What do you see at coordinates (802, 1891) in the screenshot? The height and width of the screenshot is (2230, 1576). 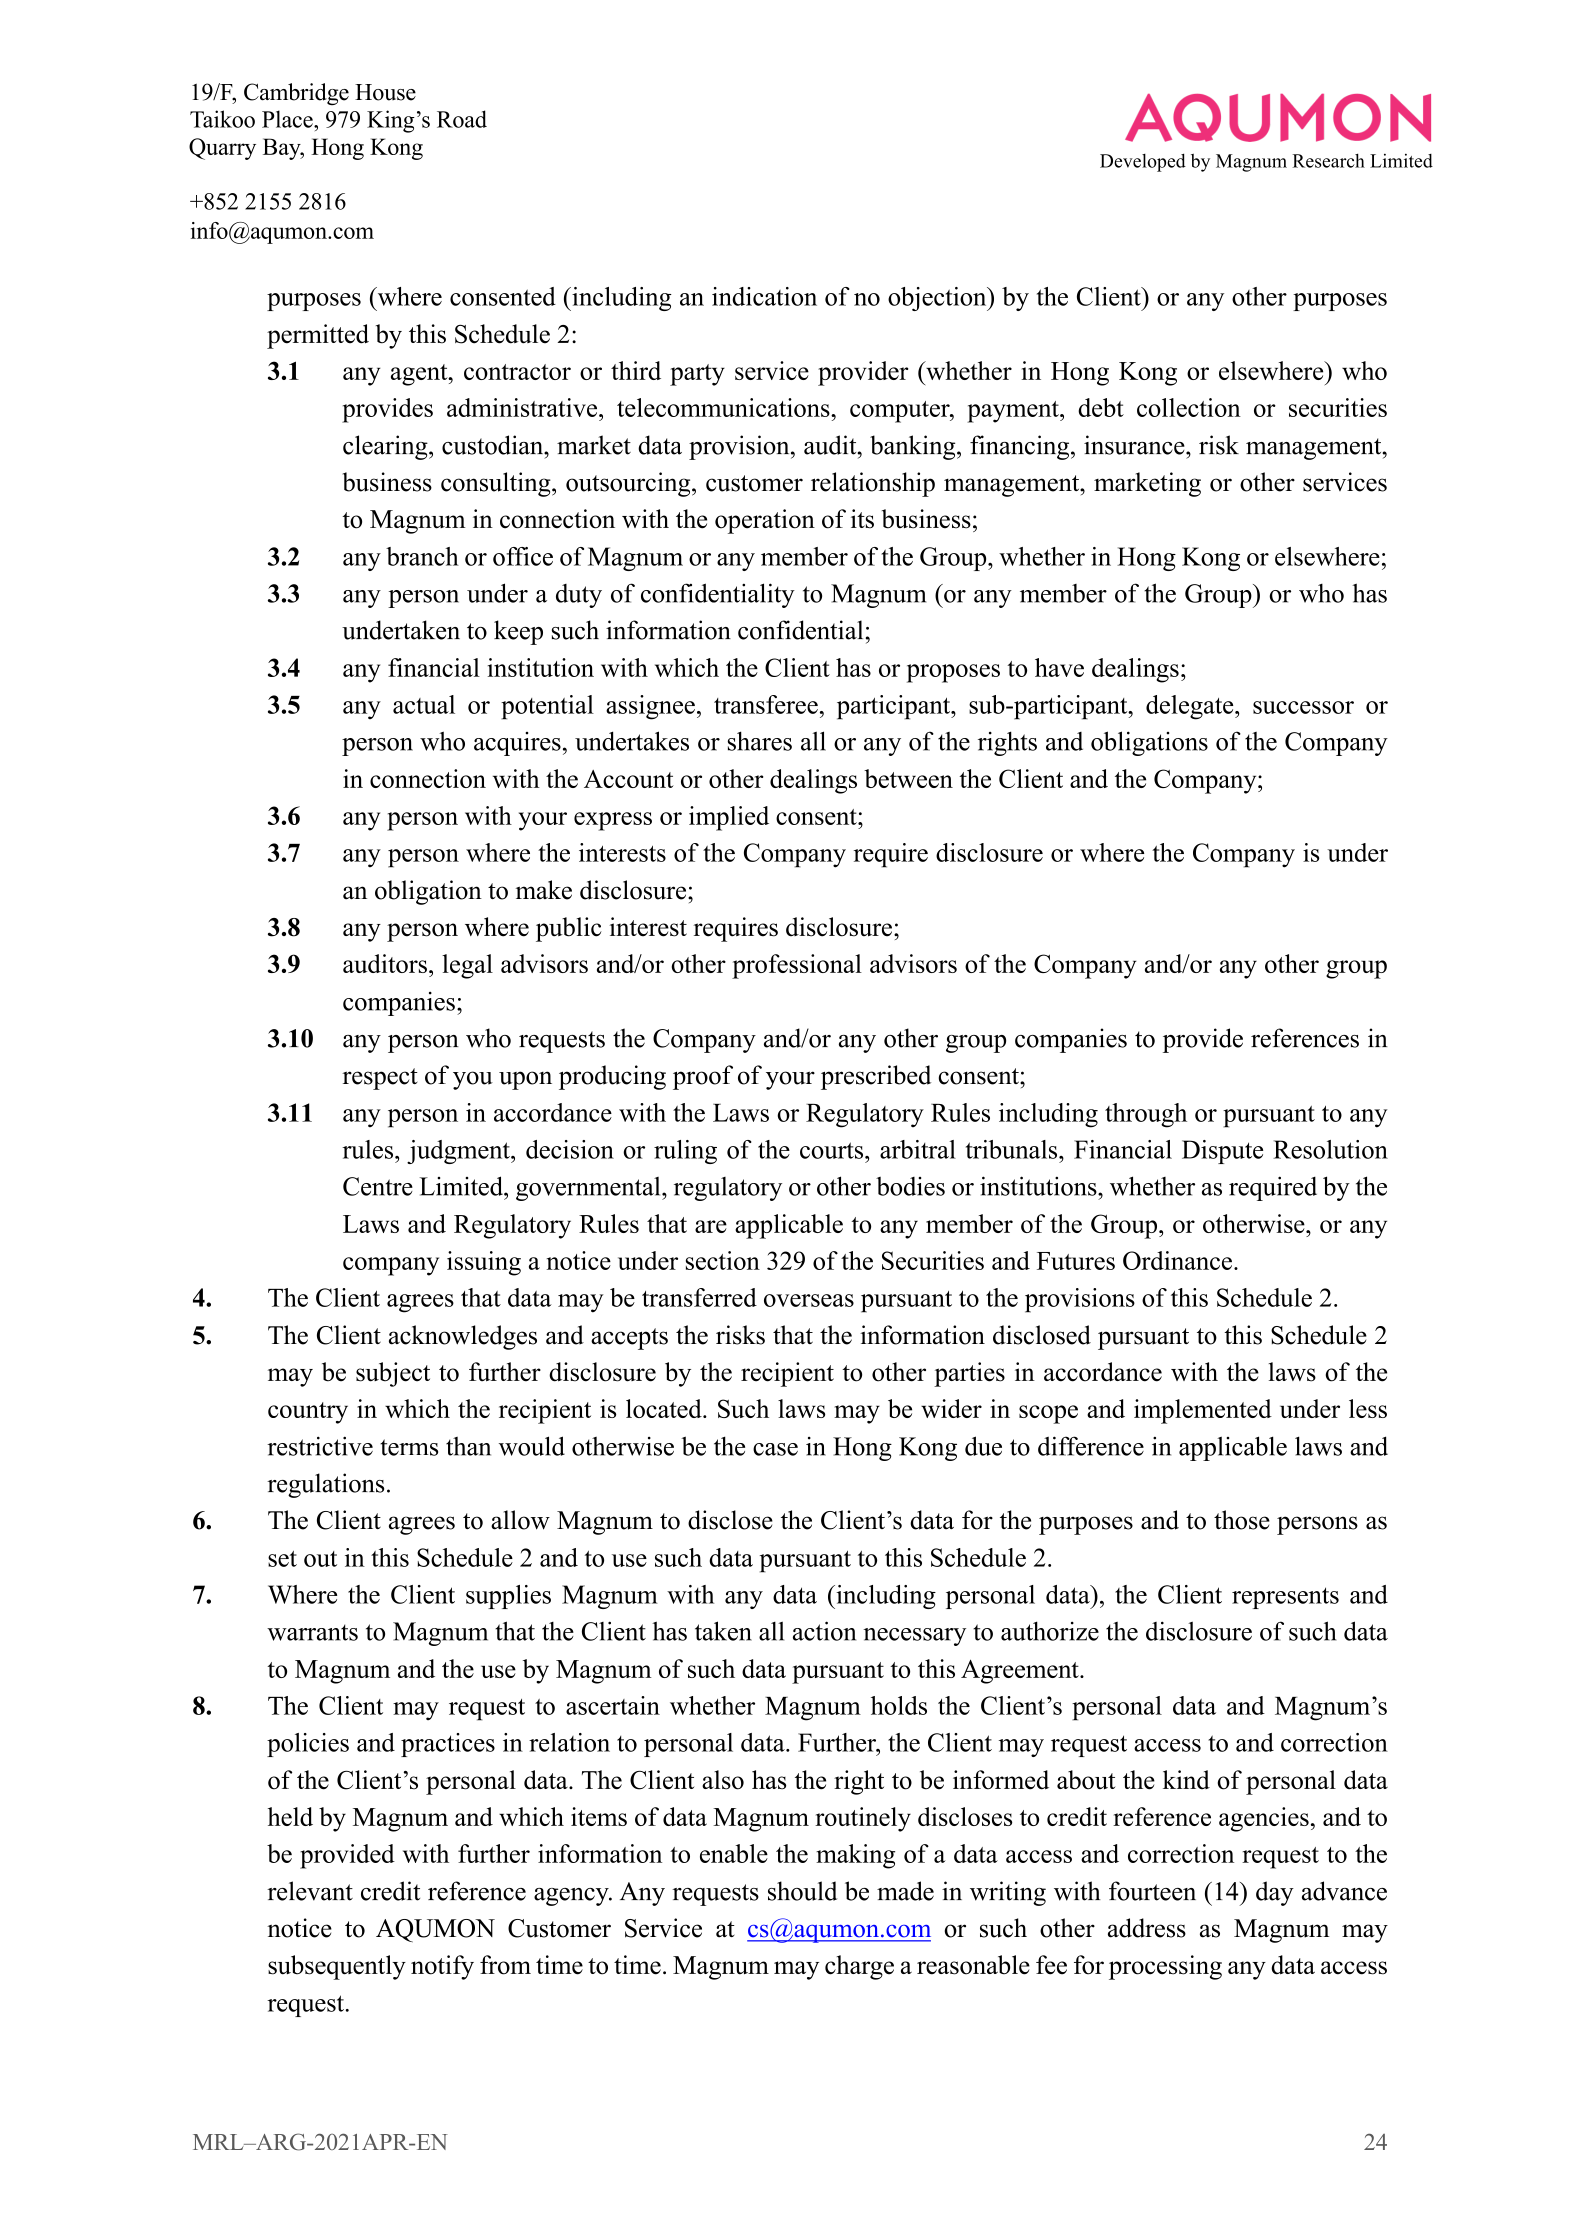 I see `should` at bounding box center [802, 1891].
